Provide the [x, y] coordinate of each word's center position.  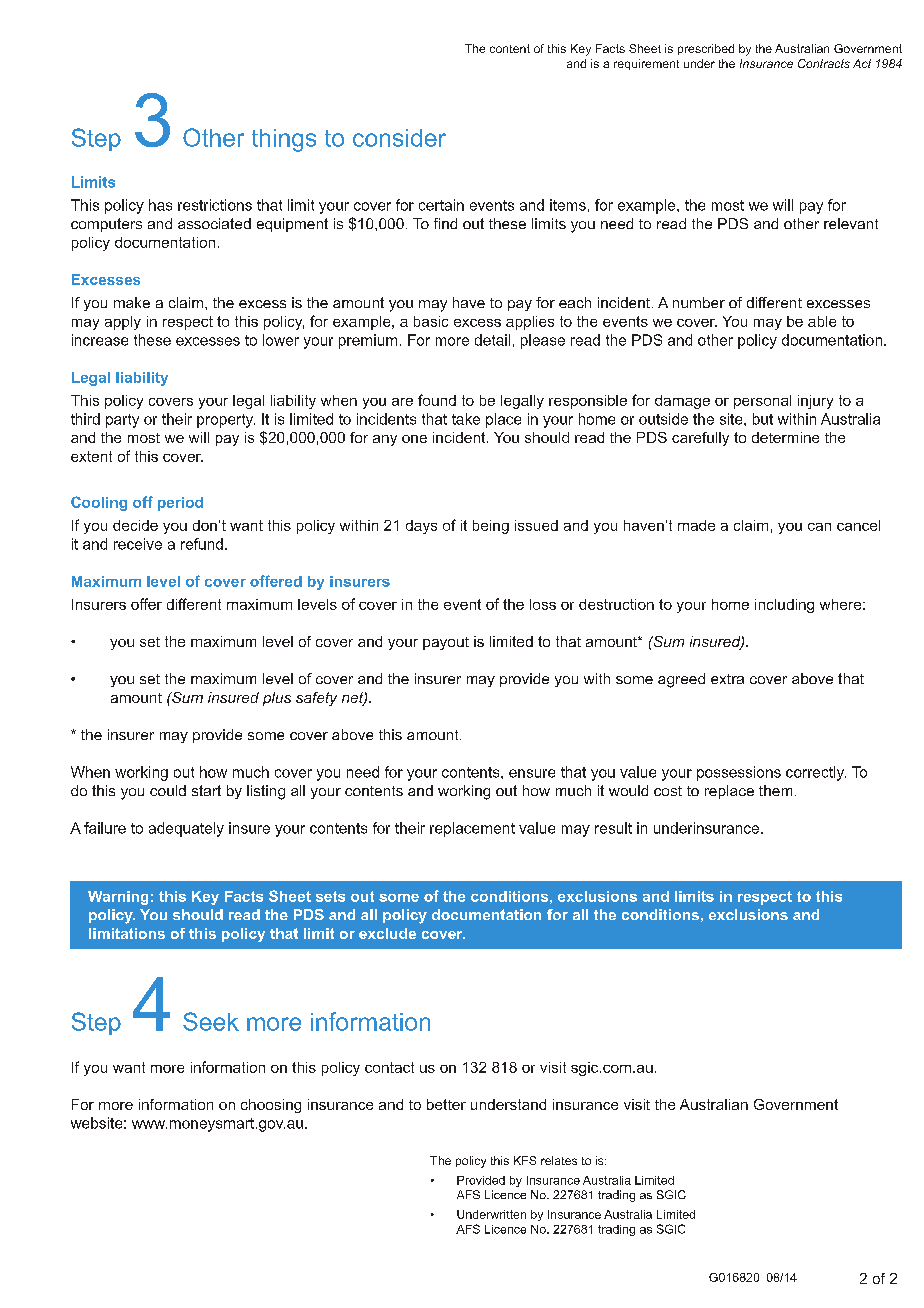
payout [446, 643]
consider [399, 138]
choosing [271, 1106]
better [446, 1104]
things [284, 140]
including [784, 606]
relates [559, 1160]
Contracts [824, 63]
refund [202, 544]
